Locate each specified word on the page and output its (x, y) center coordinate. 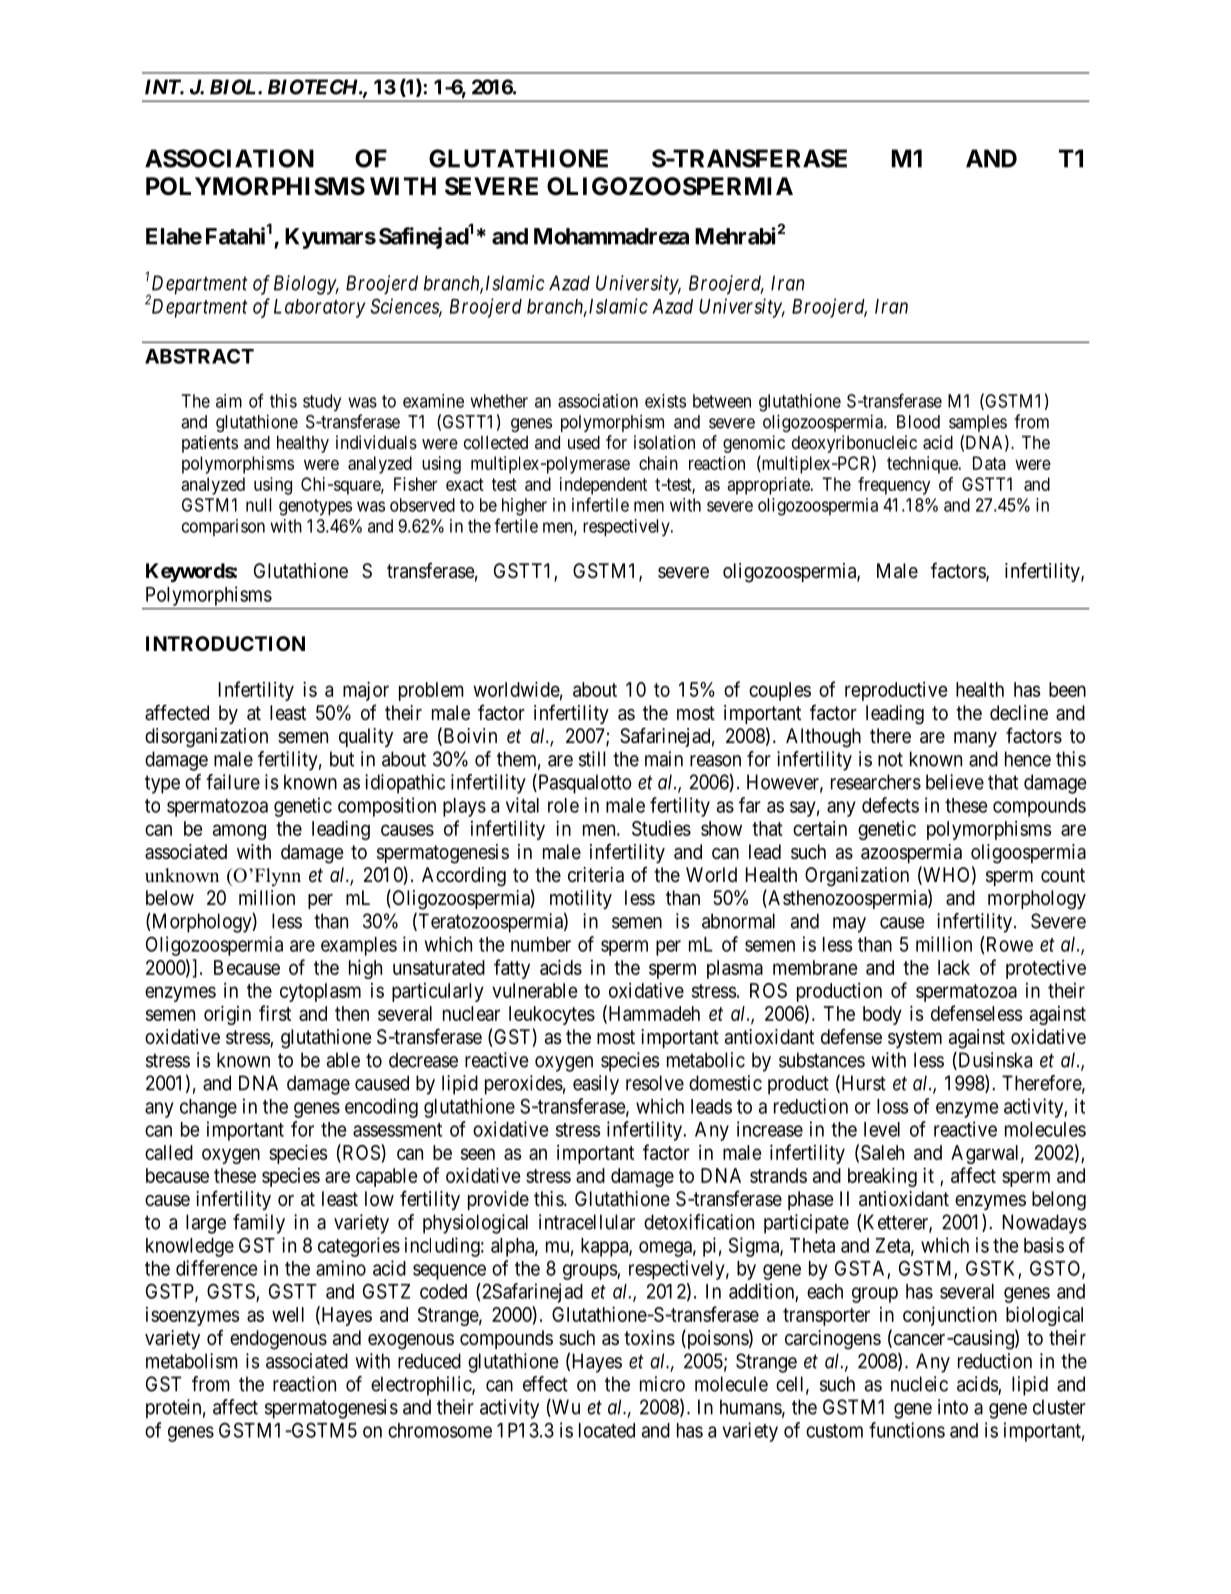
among (239, 832)
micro (662, 1384)
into (953, 1407)
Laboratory (320, 308)
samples (978, 423)
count (1063, 875)
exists (665, 401)
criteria (596, 874)
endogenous (278, 1340)
